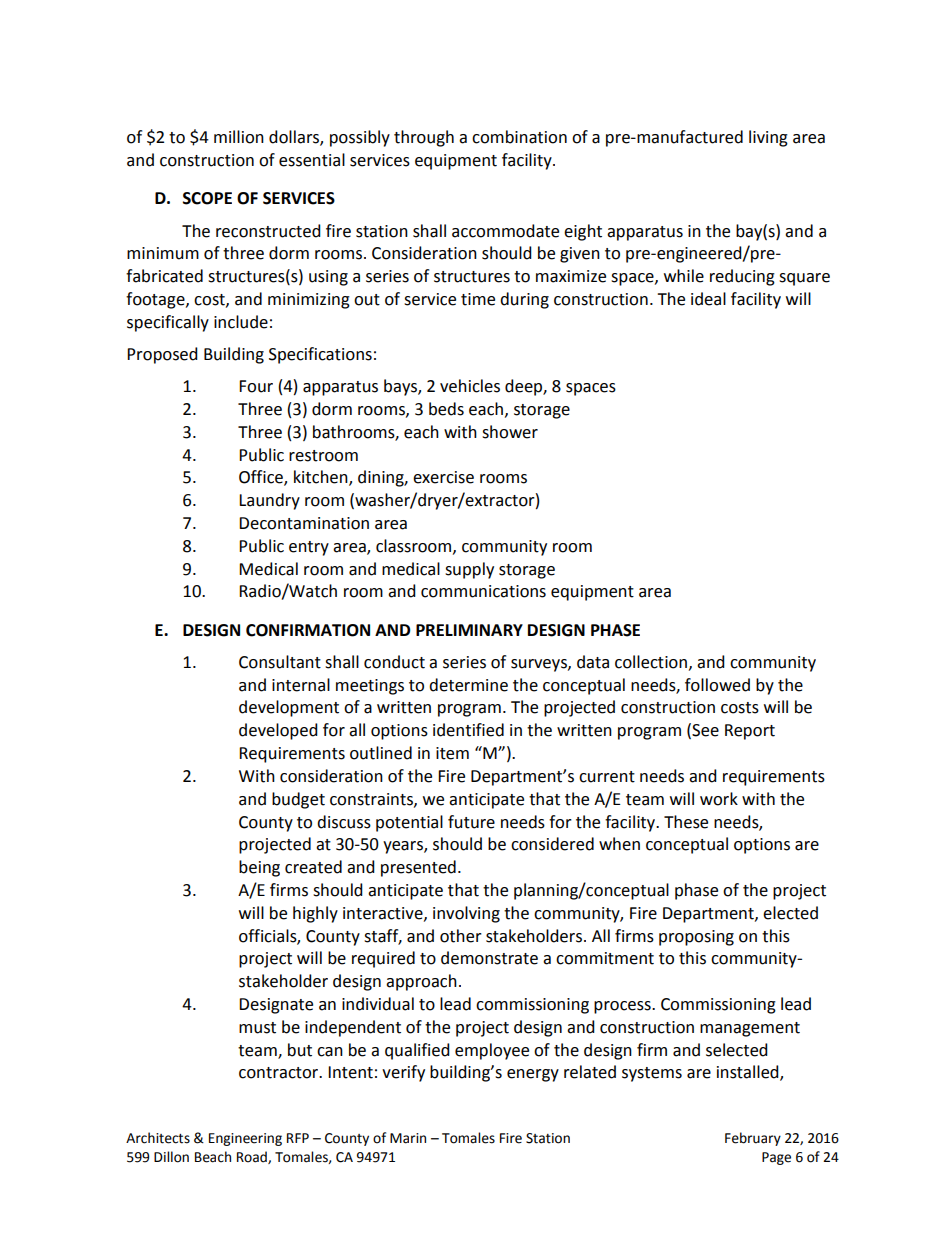 The image size is (952, 1233). I want to click on living, so click(768, 138).
